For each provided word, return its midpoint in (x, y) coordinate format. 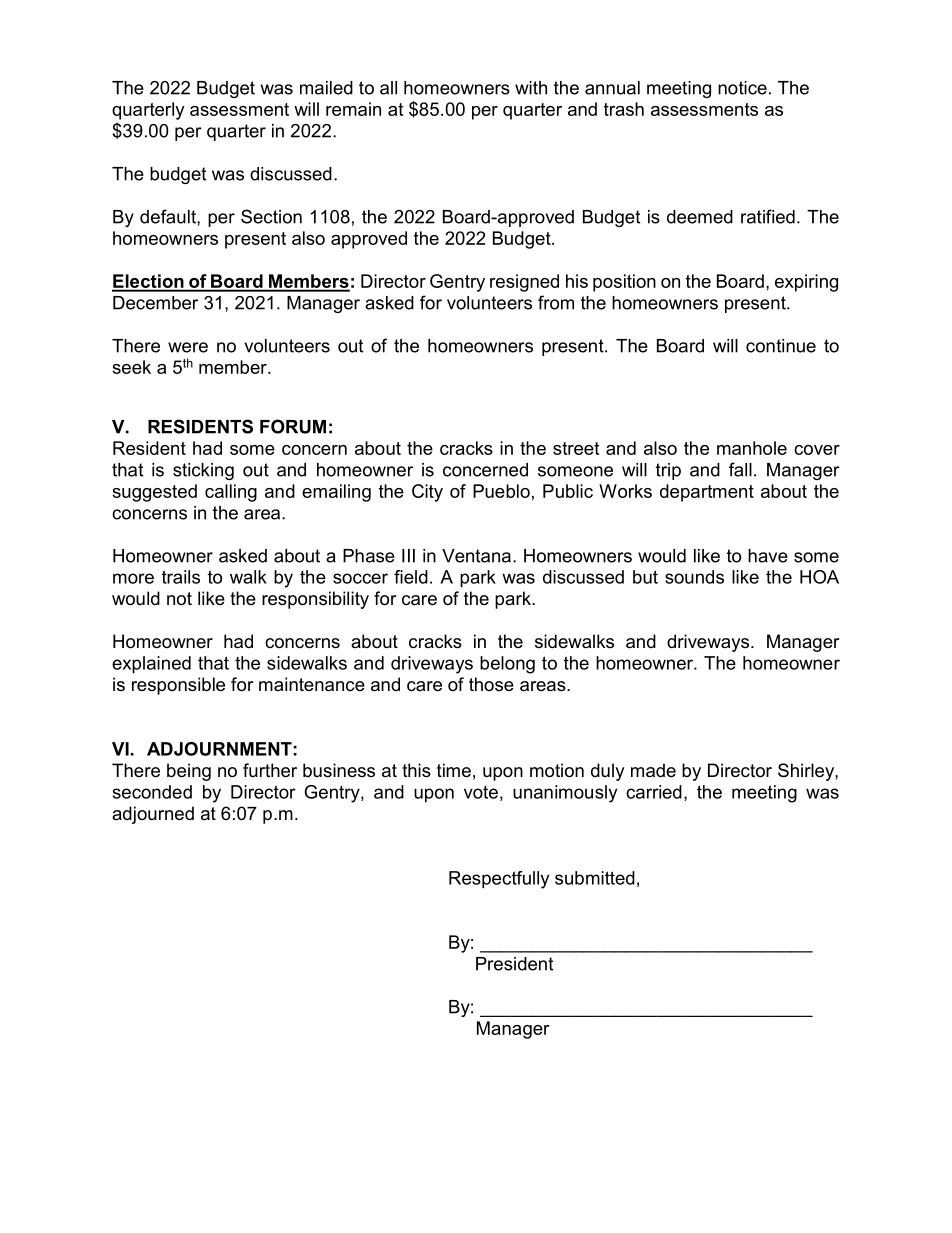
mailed (326, 88)
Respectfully (499, 880)
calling (231, 493)
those (491, 684)
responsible (178, 686)
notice (742, 88)
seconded (152, 792)
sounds (694, 577)
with (531, 88)
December (155, 303)
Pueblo (501, 491)
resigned (524, 283)
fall (740, 469)
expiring (806, 283)
